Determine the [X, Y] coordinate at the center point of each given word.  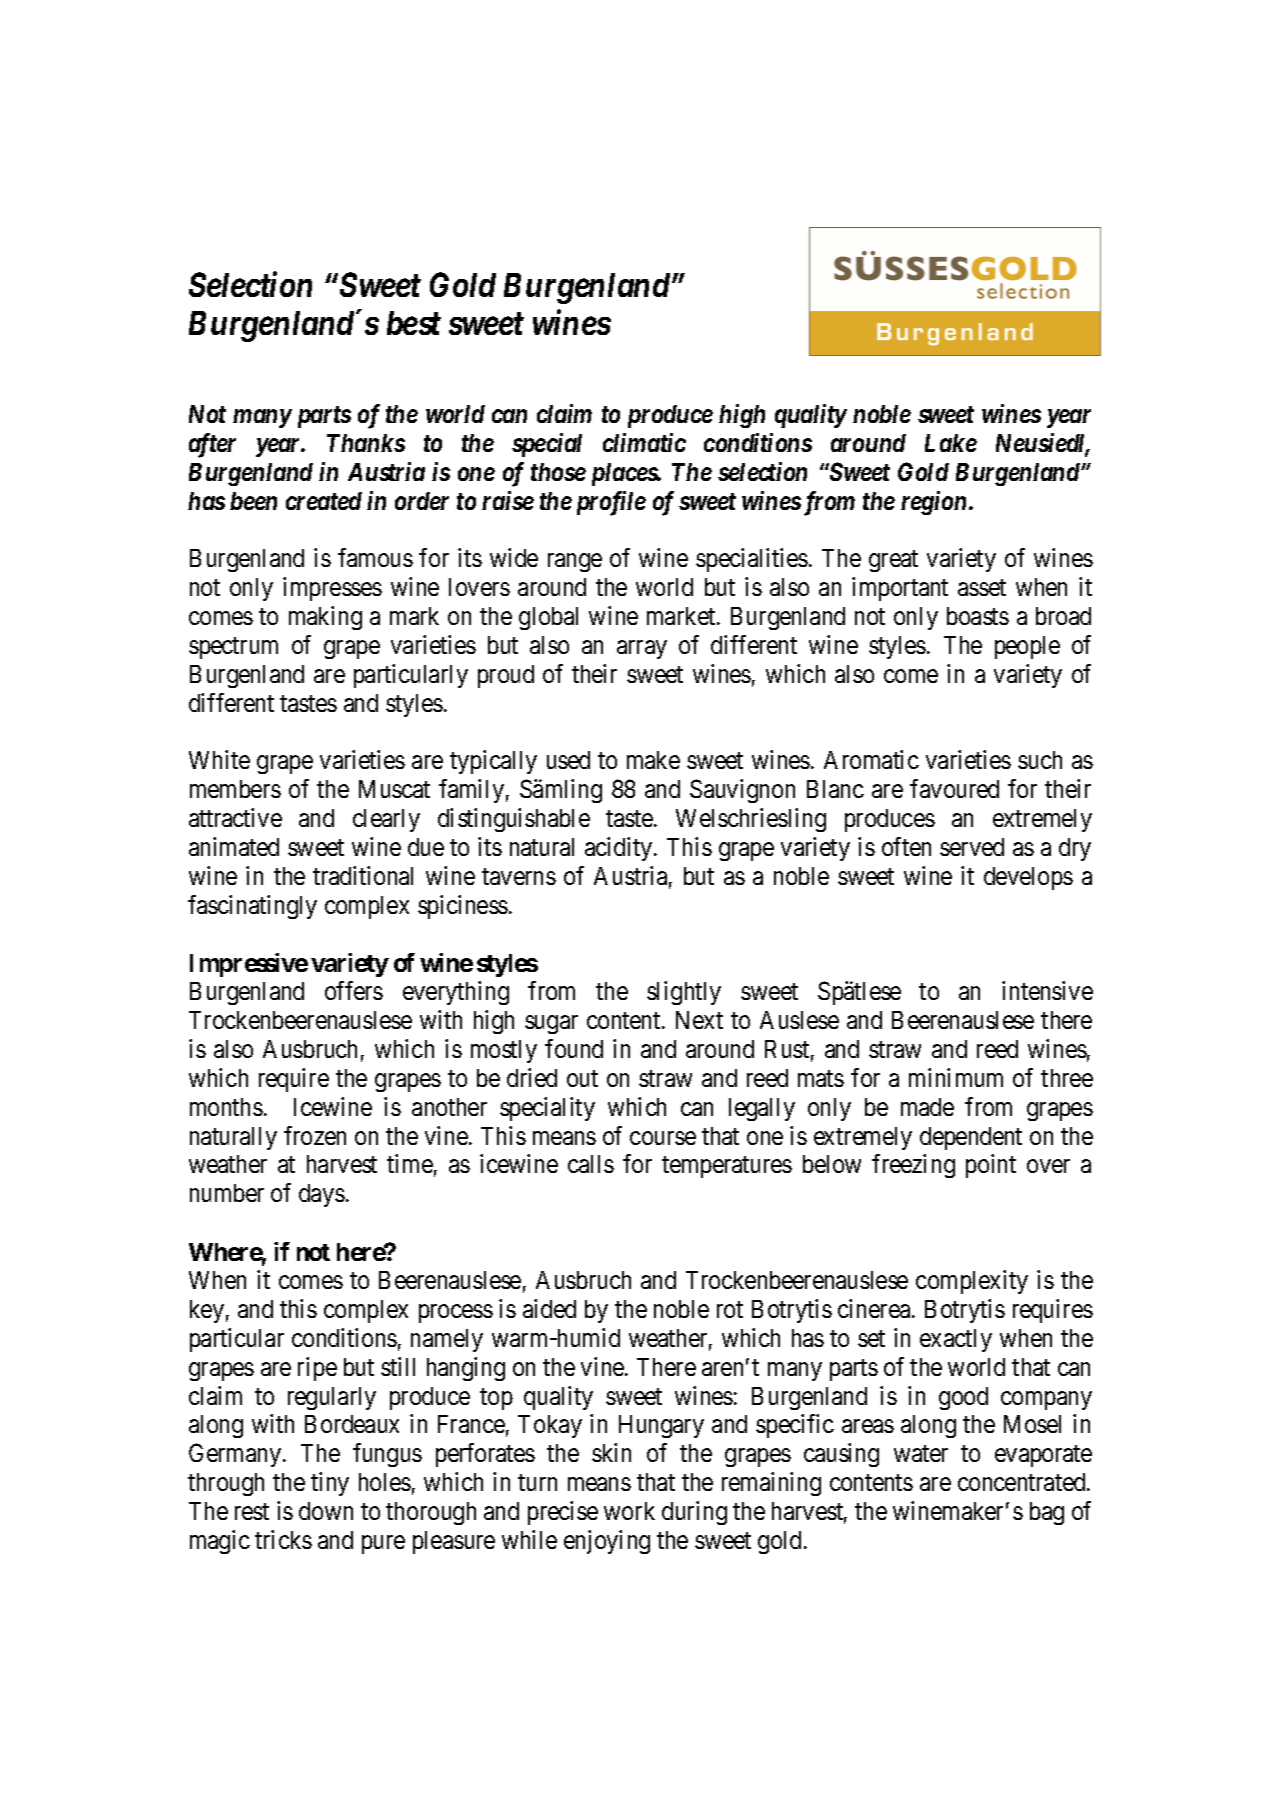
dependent [971, 1138]
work [629, 1511]
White [219, 759]
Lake [951, 443]
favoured [954, 788]
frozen [315, 1135]
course [663, 1138]
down [326, 1511]
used [568, 760]
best [414, 323]
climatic [644, 442]
